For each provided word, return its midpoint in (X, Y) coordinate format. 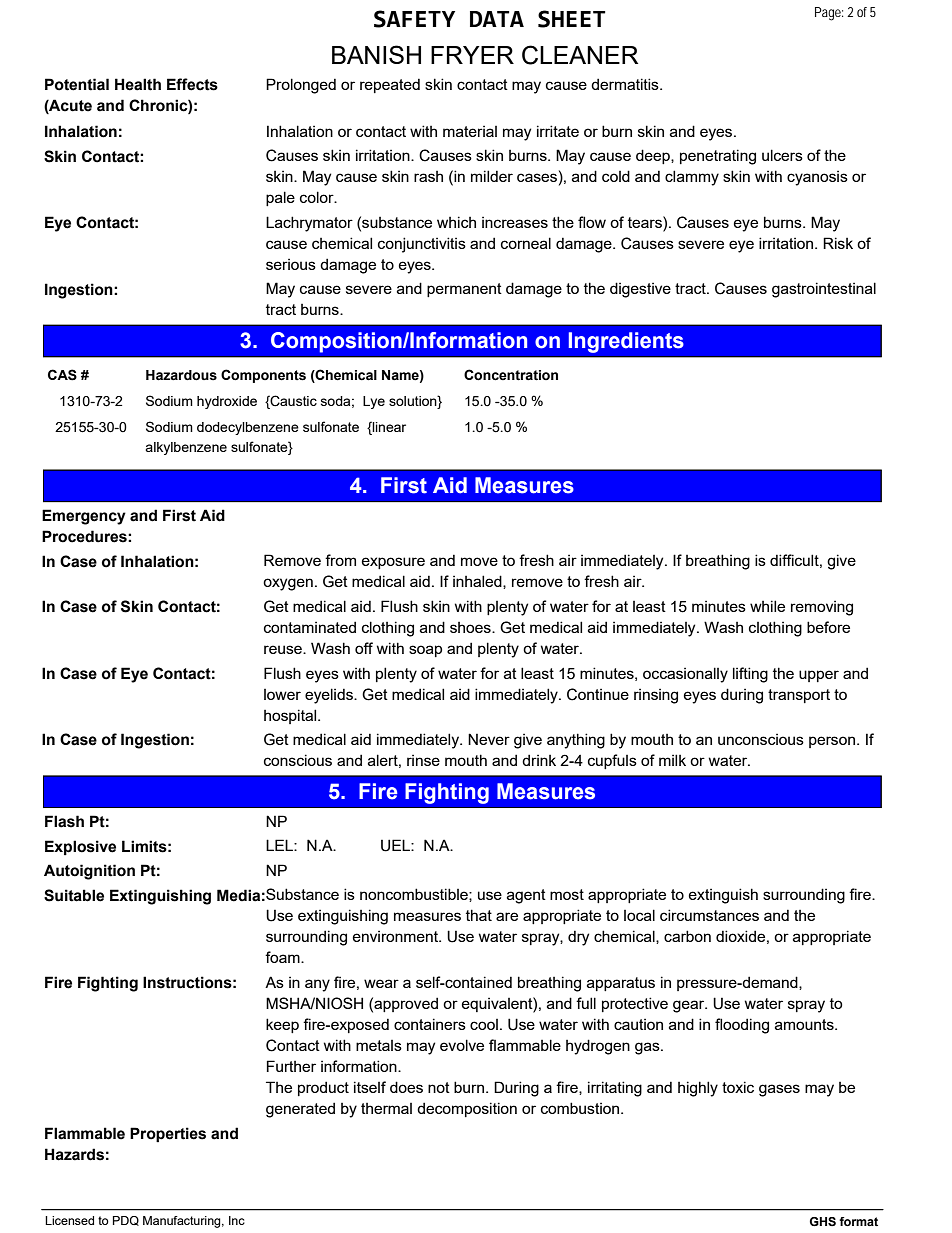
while (767, 606)
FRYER (472, 55)
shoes (471, 627)
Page (829, 14)
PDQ (126, 1221)
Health (138, 84)
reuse (284, 649)
